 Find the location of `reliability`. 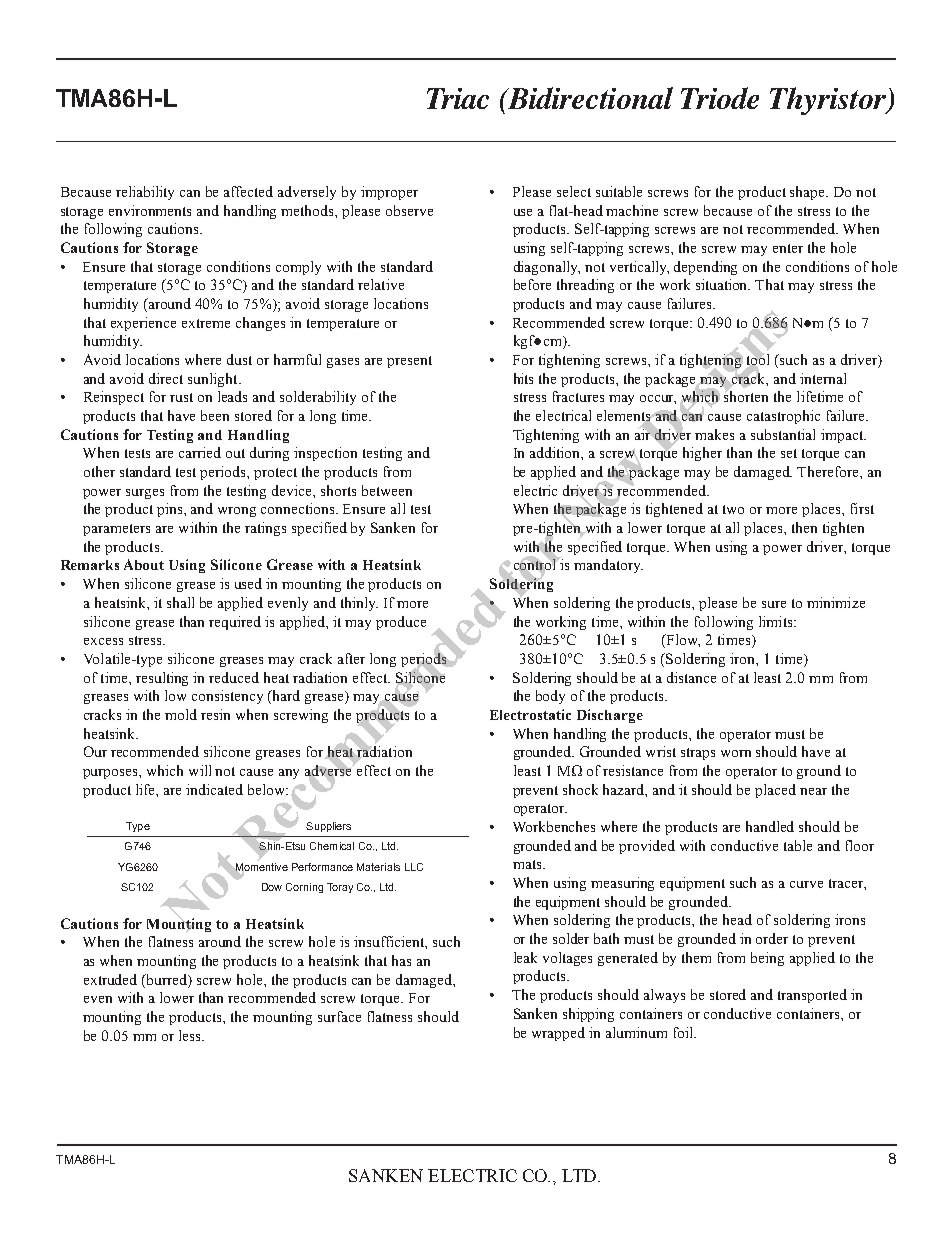

reliability is located at coordinates (145, 193).
